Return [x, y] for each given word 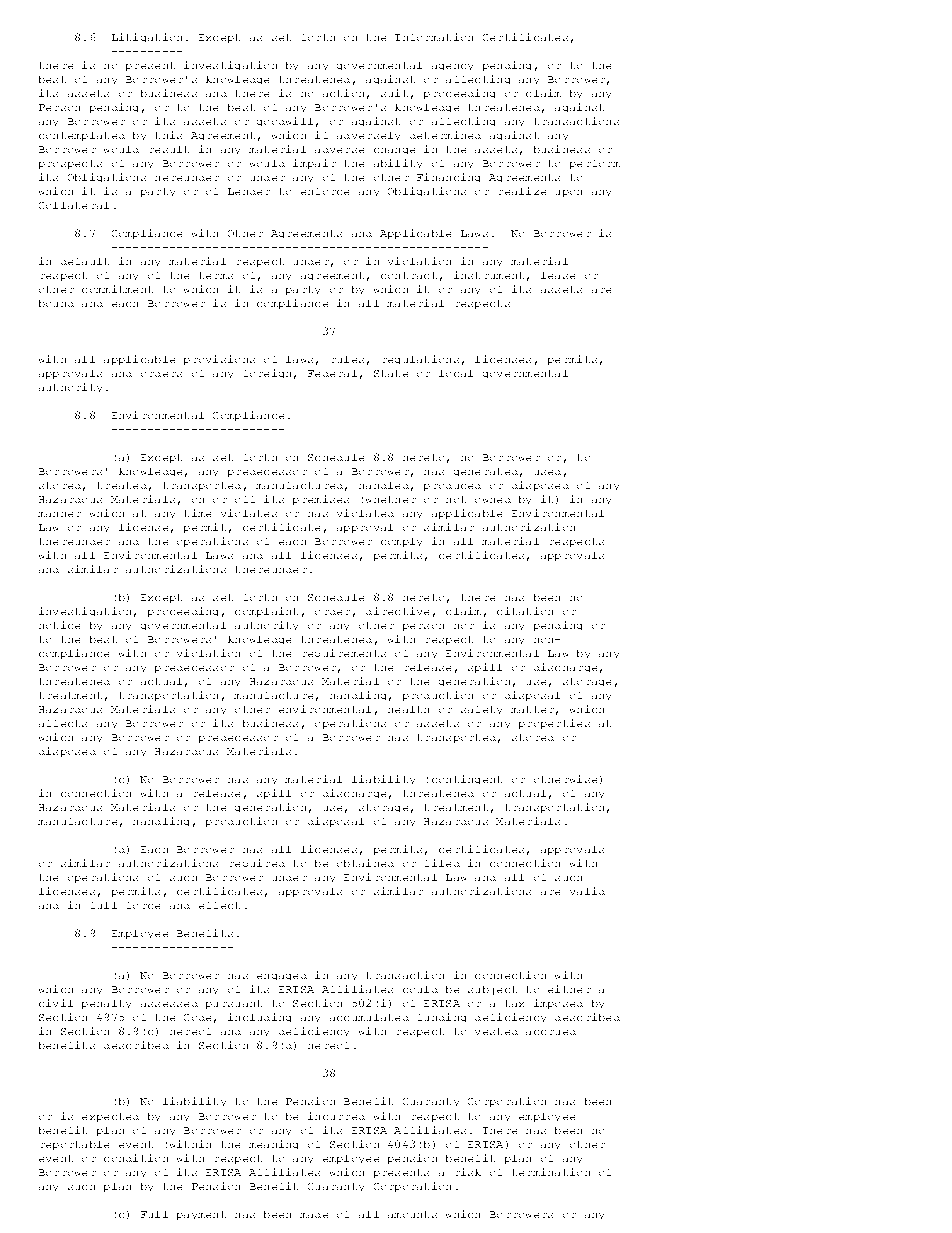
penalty [106, 1004]
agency [452, 67]
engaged [282, 977]
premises [321, 500]
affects [63, 723]
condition [136, 1158]
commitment [117, 289]
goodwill [285, 121]
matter [532, 709]
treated [122, 485]
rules [348, 359]
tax [515, 1003]
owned [493, 500]
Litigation [147, 37]
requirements [344, 653]
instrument [489, 275]
